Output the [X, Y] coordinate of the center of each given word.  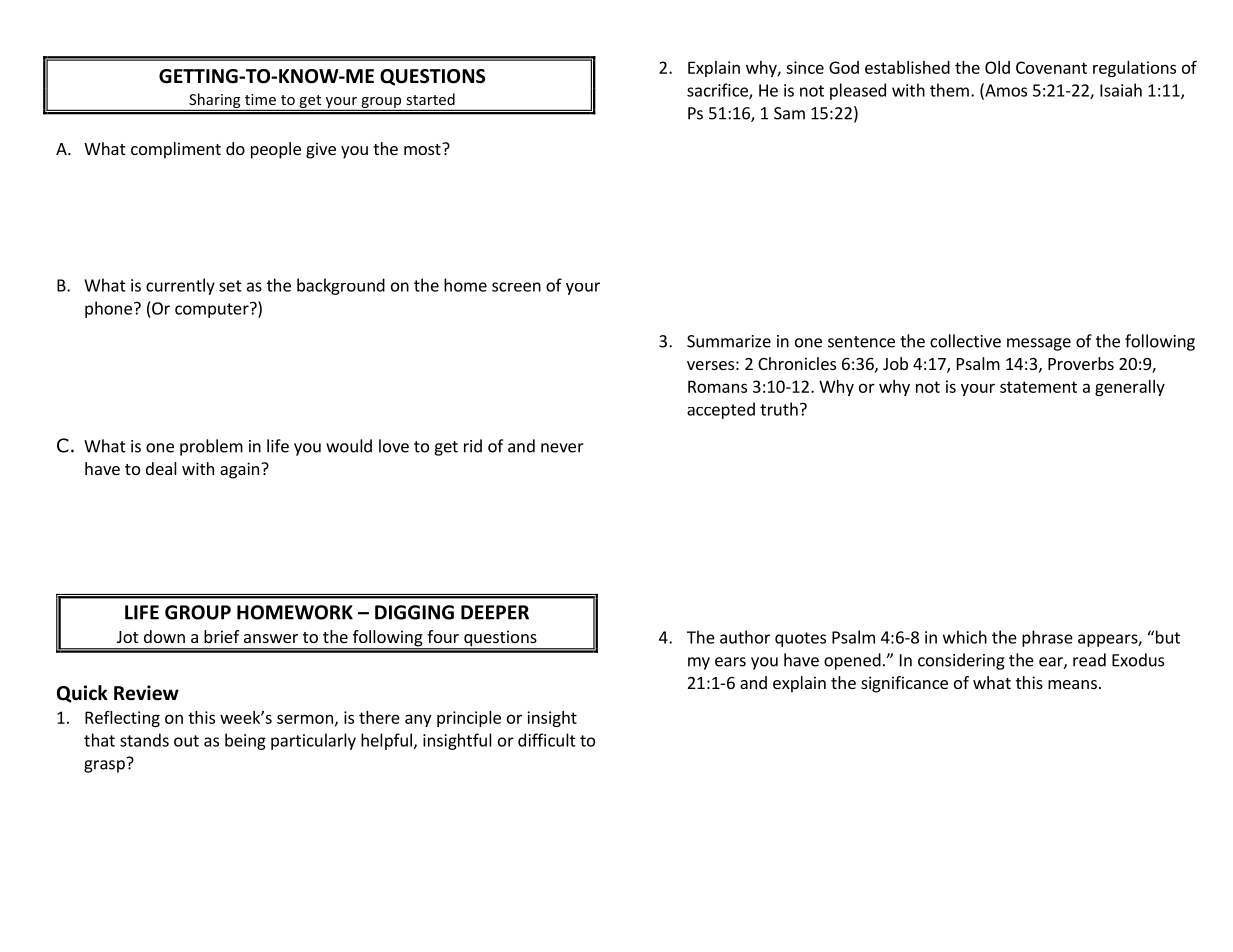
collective [965, 341]
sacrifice [718, 91]
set [230, 286]
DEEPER [495, 612]
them [949, 90]
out [186, 741]
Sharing [215, 102]
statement [1038, 387]
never [562, 448]
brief [221, 636]
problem [211, 447]
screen [516, 287]
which [965, 637]
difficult [547, 740]
